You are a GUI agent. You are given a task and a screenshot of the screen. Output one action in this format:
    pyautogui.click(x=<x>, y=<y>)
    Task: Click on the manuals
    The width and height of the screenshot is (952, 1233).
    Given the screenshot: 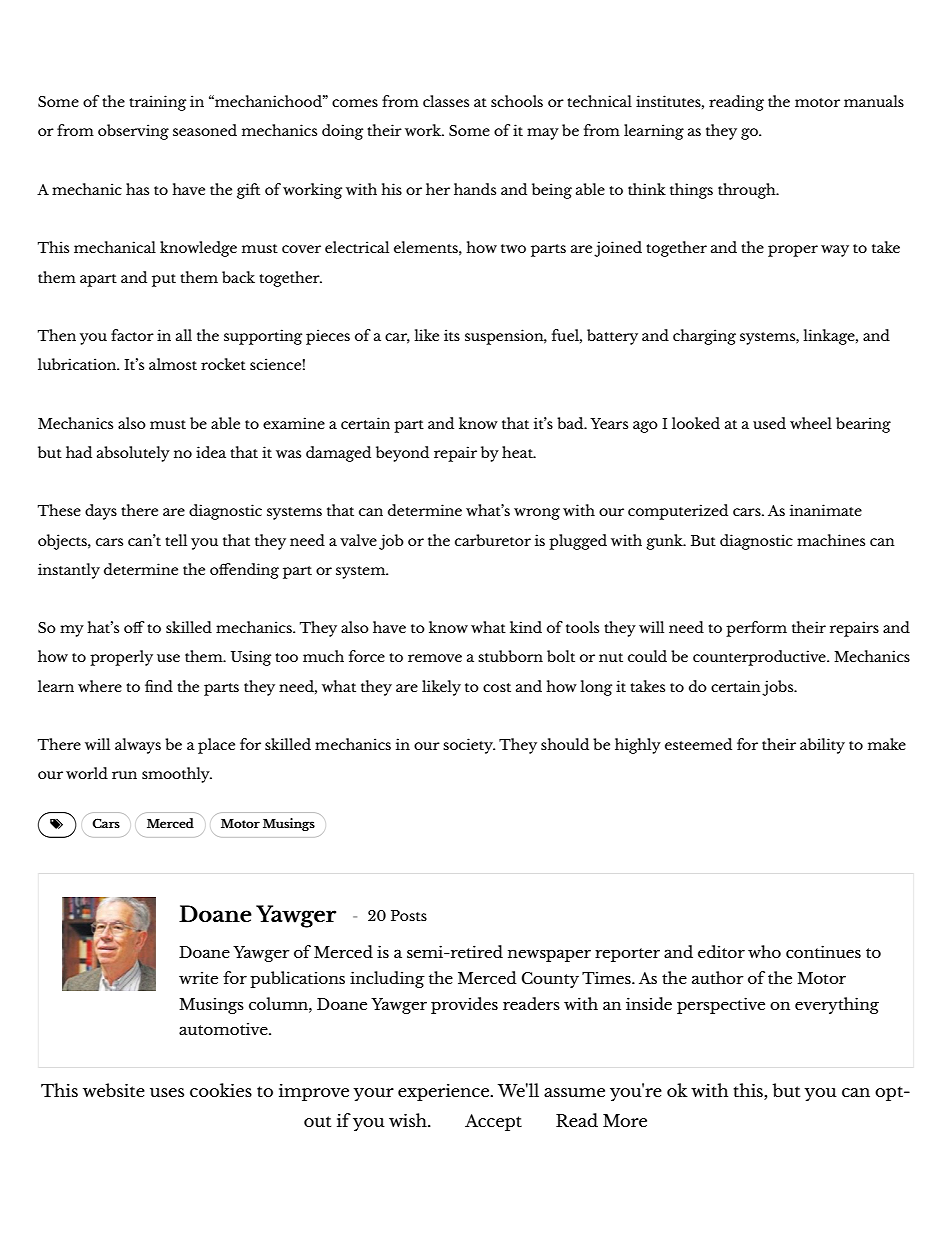 What is the action you would take?
    pyautogui.click(x=874, y=101)
